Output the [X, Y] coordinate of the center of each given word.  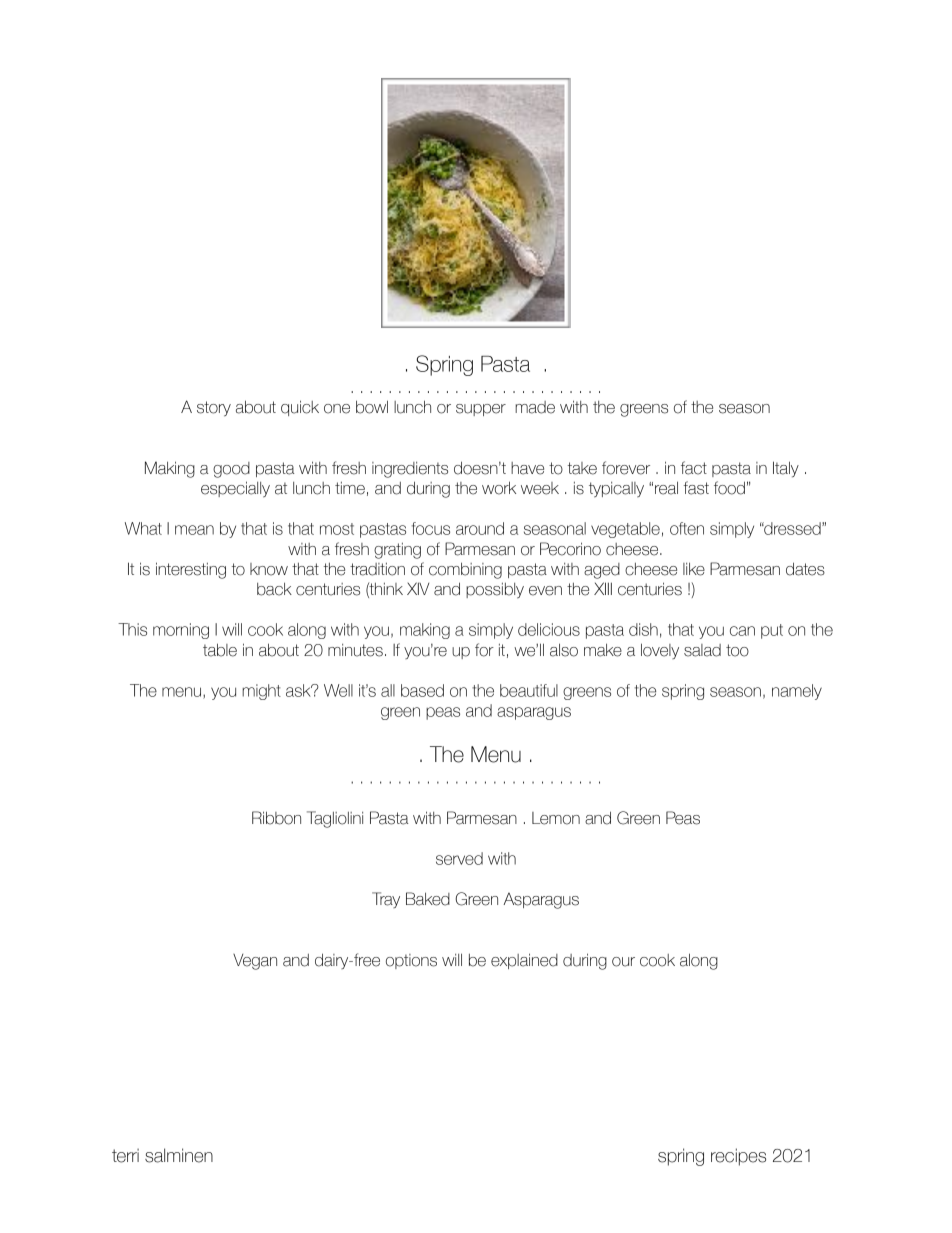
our [623, 962]
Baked [428, 899]
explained [524, 961]
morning [181, 631]
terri [125, 1156]
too [737, 650]
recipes [738, 1157]
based [422, 690]
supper [481, 410]
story [214, 409]
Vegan [255, 962]
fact [694, 468]
